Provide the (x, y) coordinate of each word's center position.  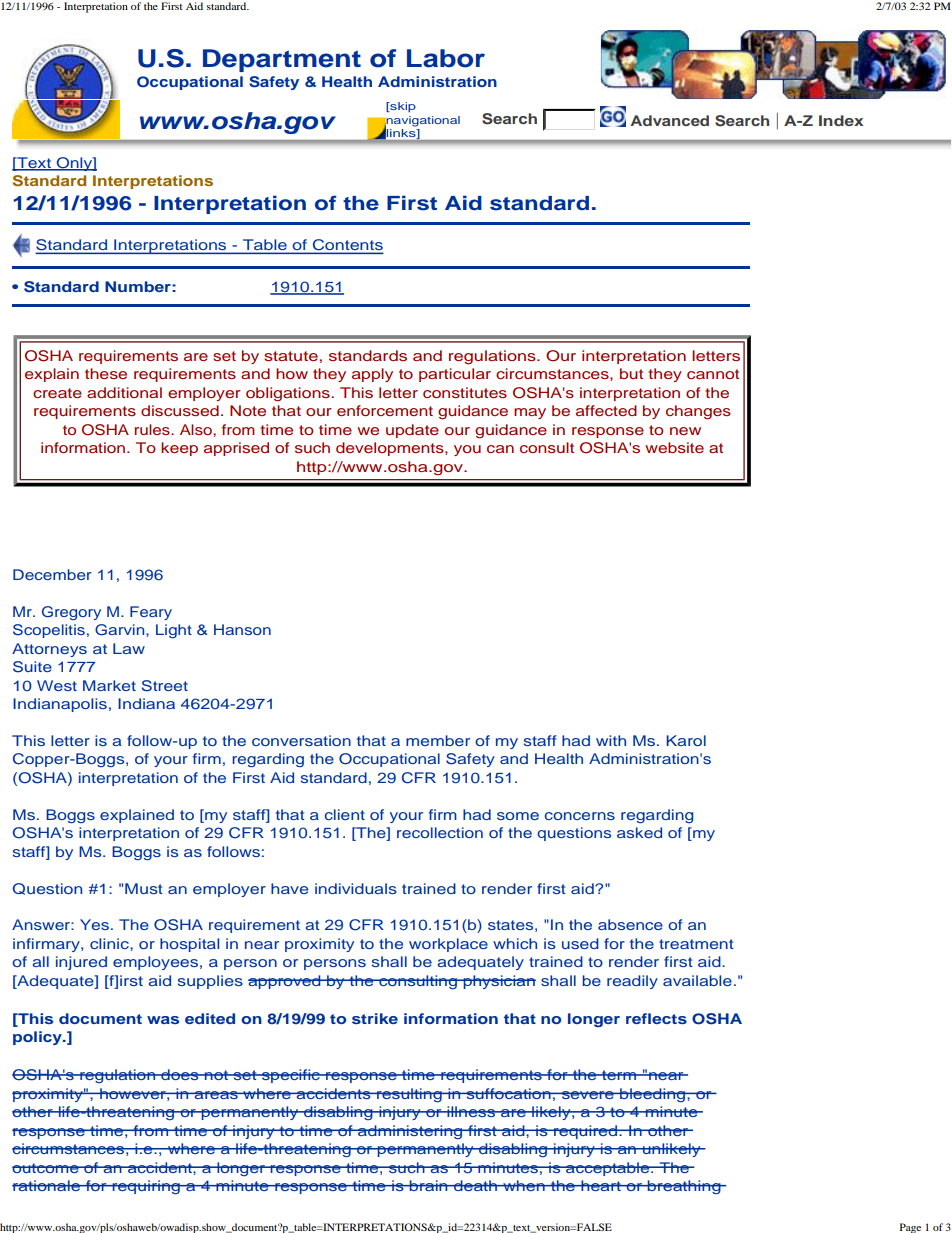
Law (129, 648)
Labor (446, 58)
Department (282, 60)
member (438, 740)
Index (841, 120)
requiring (146, 1187)
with (611, 740)
